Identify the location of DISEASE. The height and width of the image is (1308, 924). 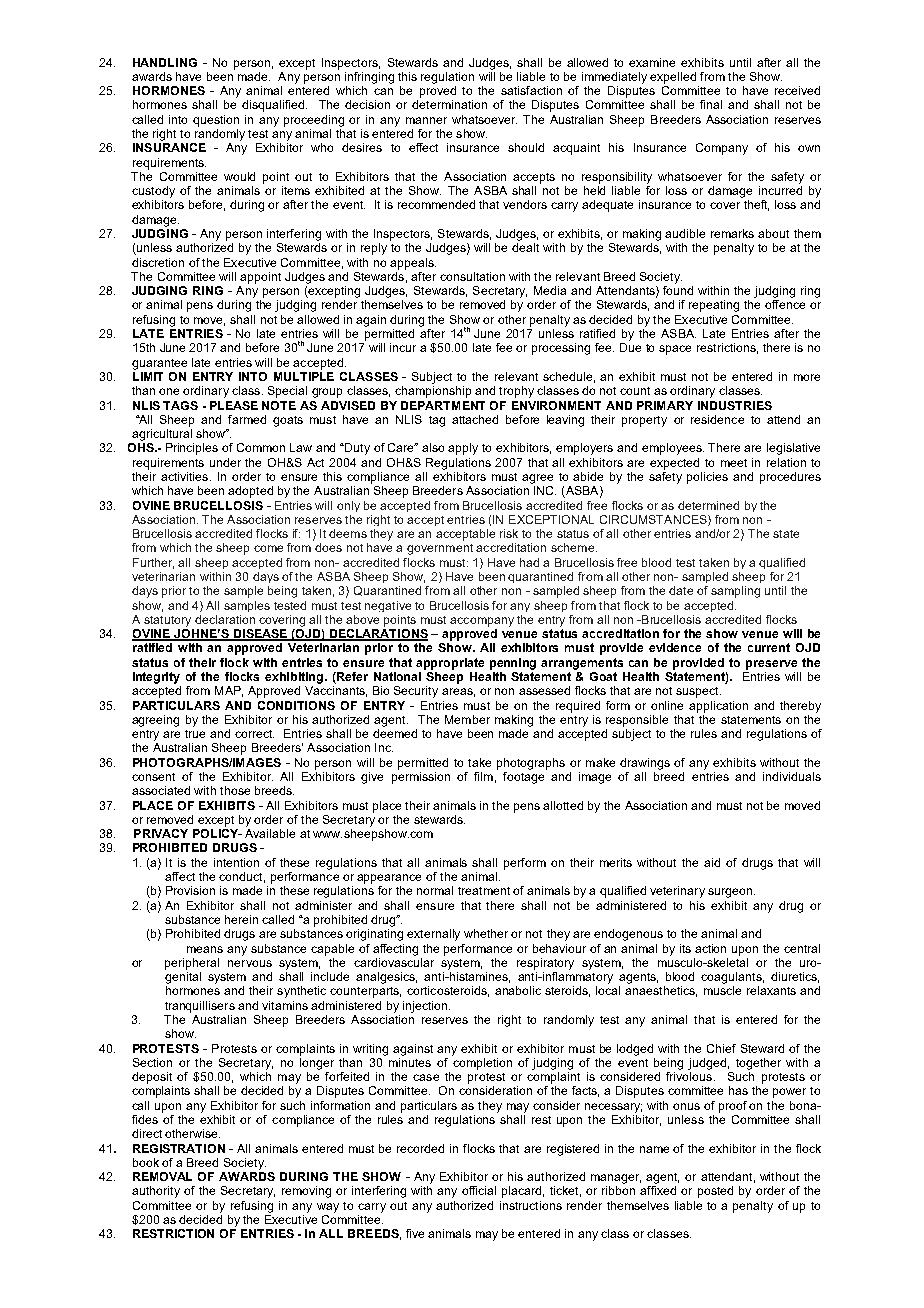
(260, 635).
